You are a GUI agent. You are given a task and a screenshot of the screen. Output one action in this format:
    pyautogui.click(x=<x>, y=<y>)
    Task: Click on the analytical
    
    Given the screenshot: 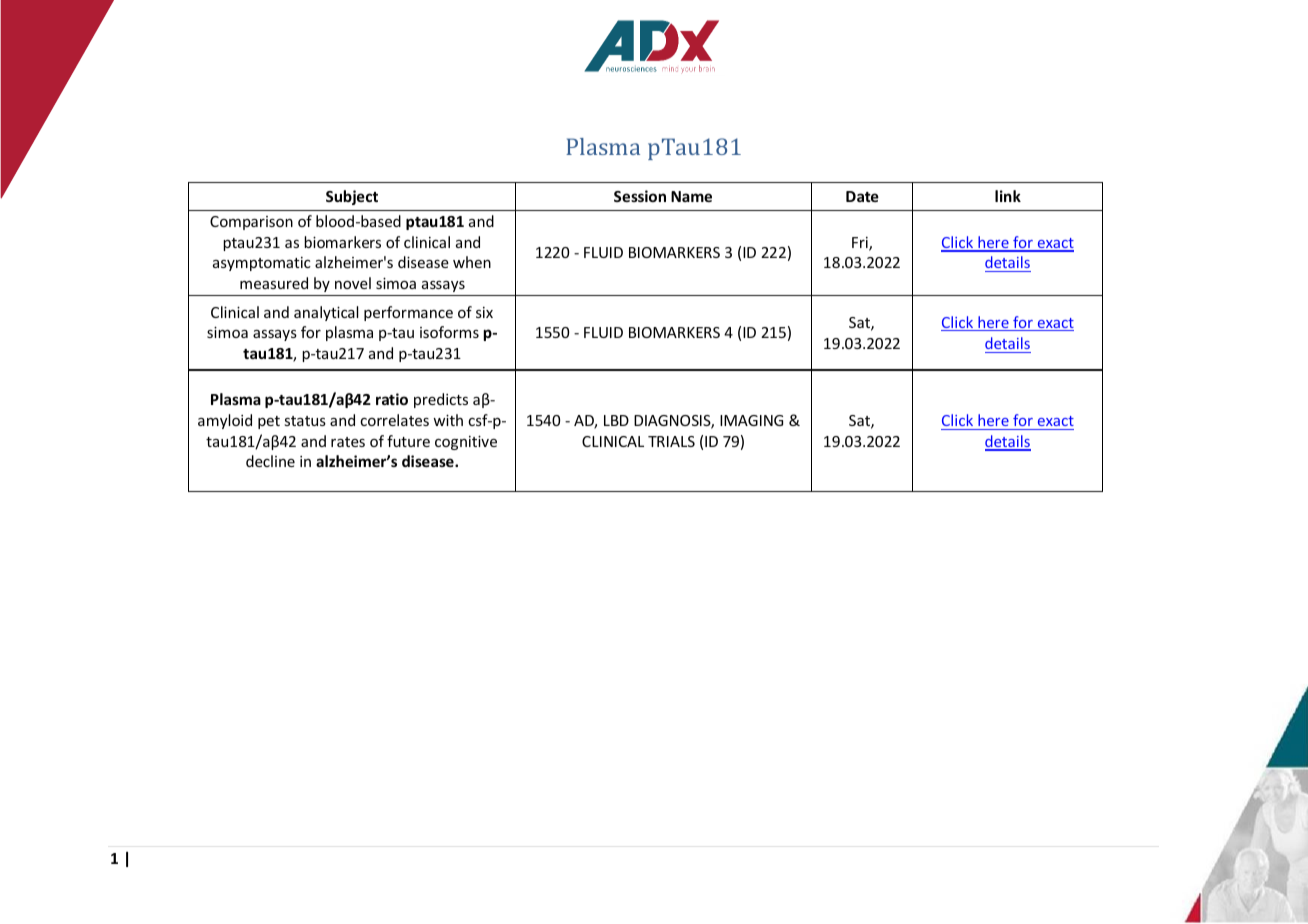 What is the action you would take?
    pyautogui.click(x=326, y=313)
